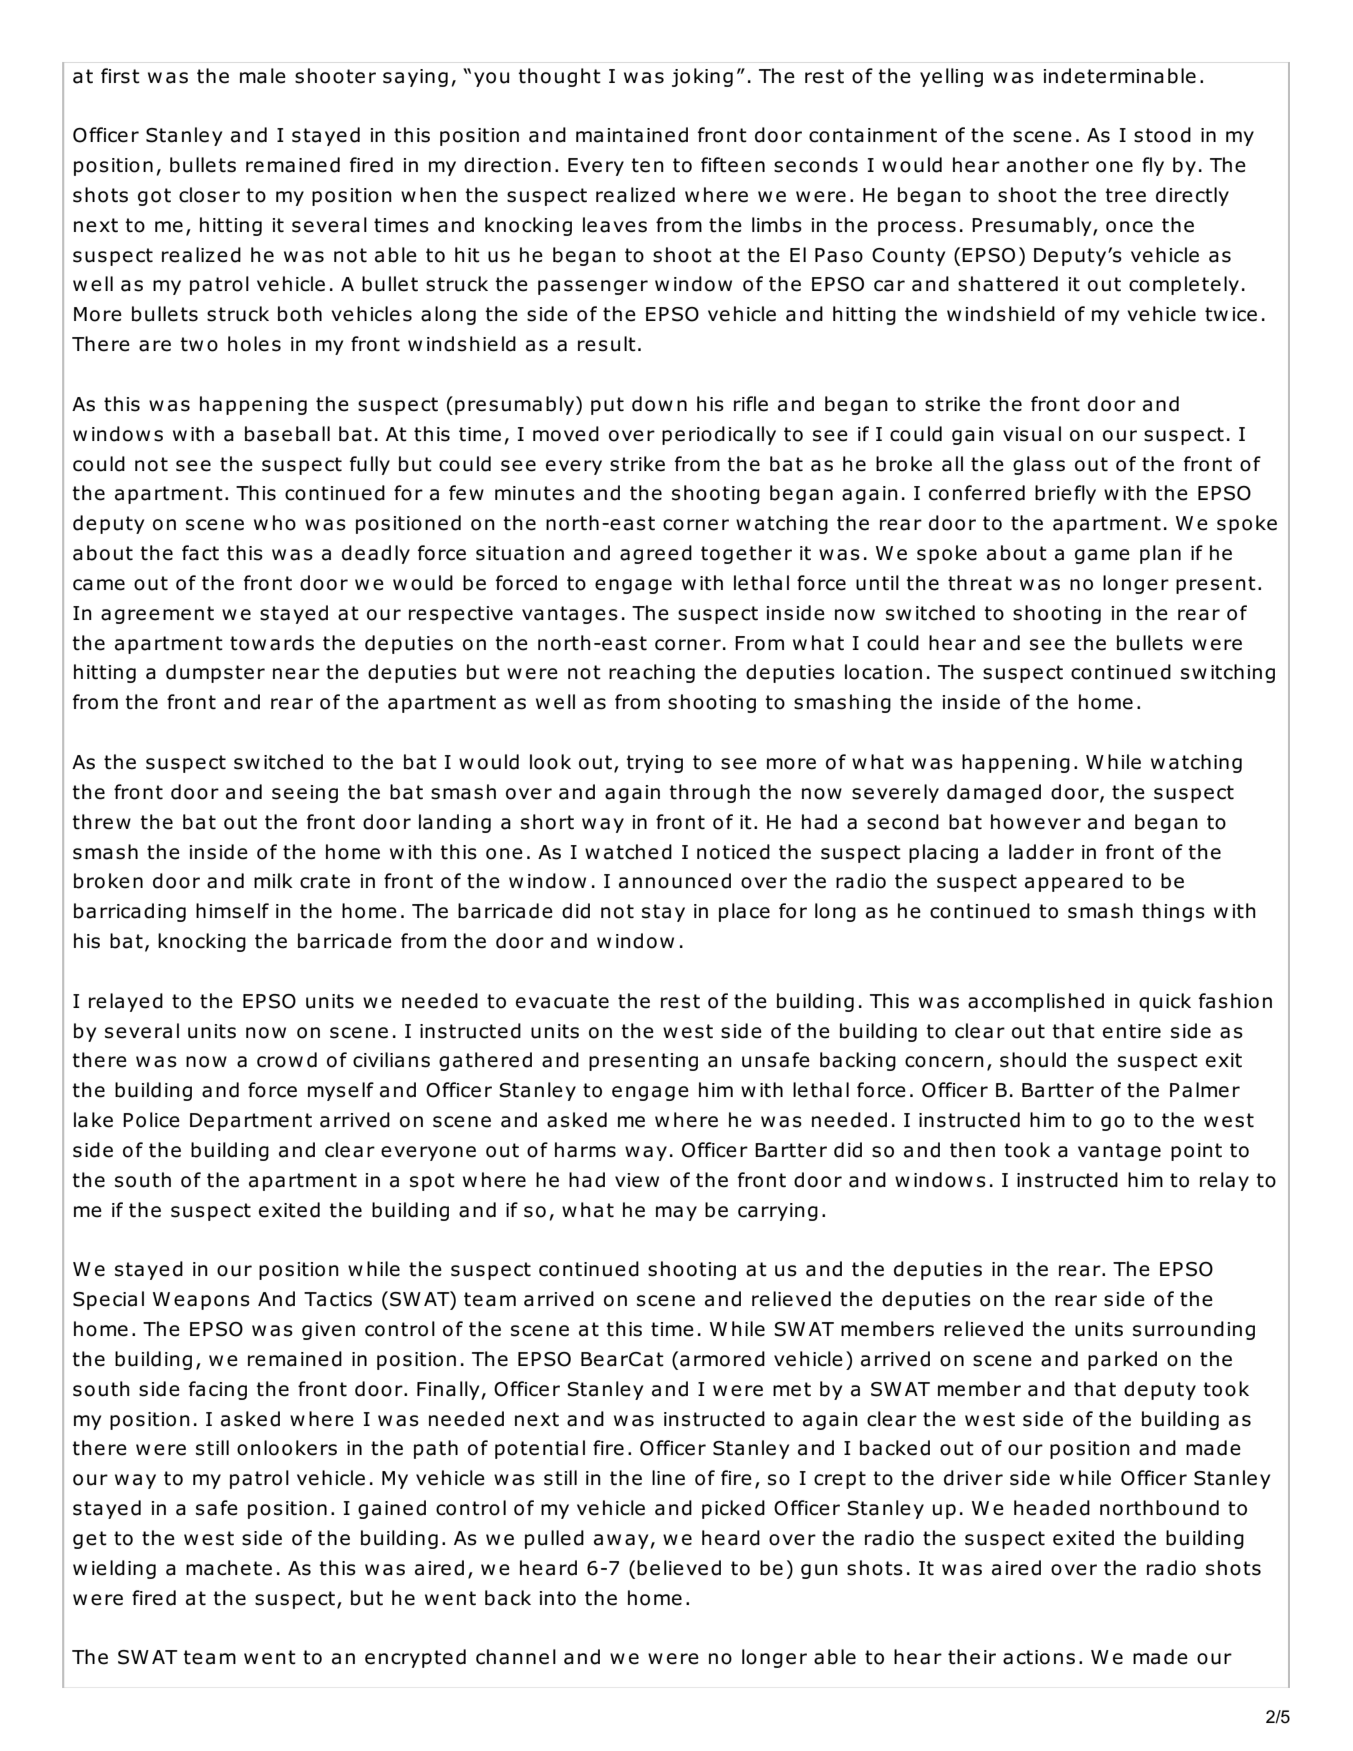 The height and width of the page is (1751, 1353). I want to click on male, so click(263, 76).
